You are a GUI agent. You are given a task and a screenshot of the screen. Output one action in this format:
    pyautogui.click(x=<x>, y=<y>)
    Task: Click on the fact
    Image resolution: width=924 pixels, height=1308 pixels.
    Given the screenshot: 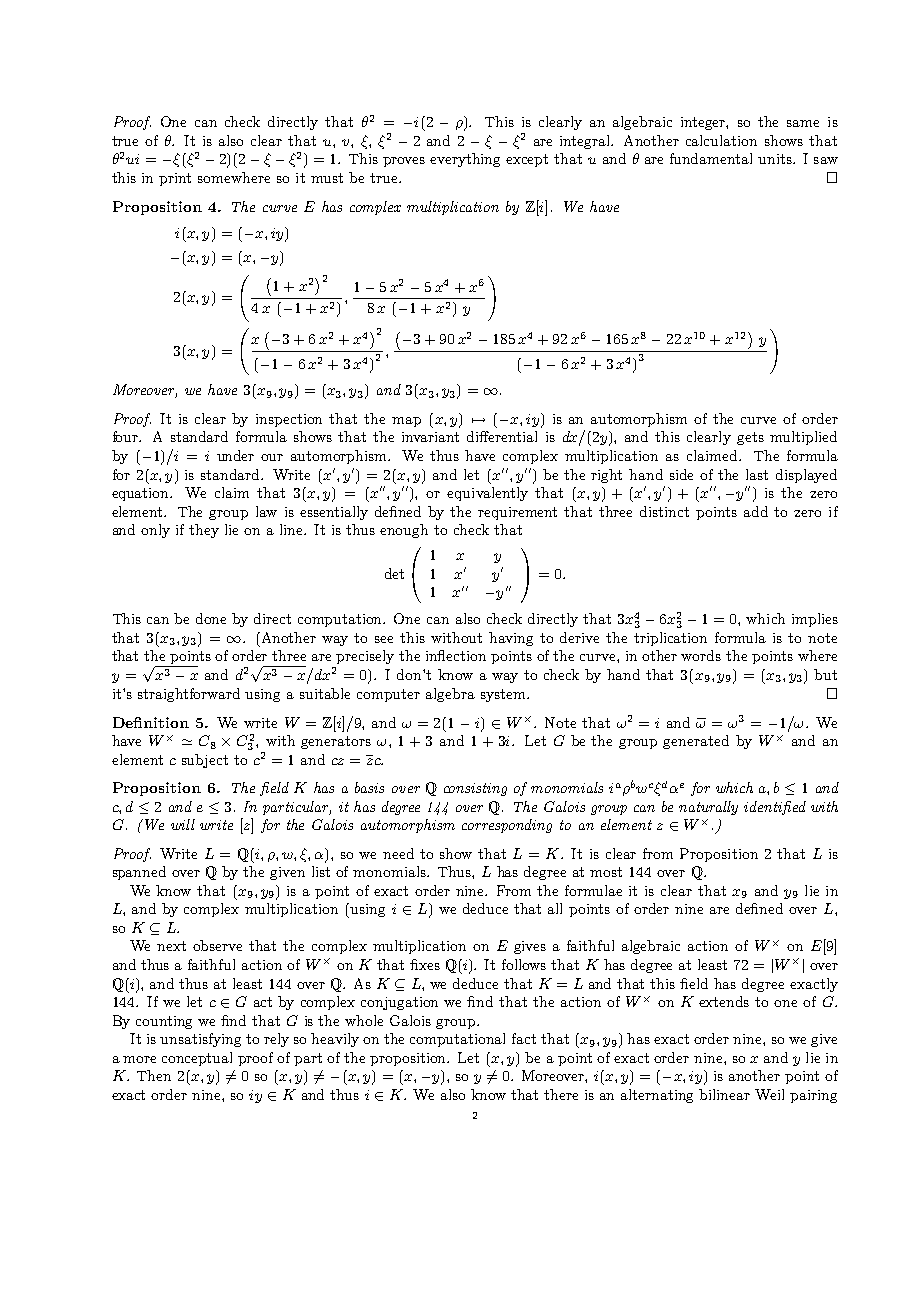 What is the action you would take?
    pyautogui.click(x=524, y=1038)
